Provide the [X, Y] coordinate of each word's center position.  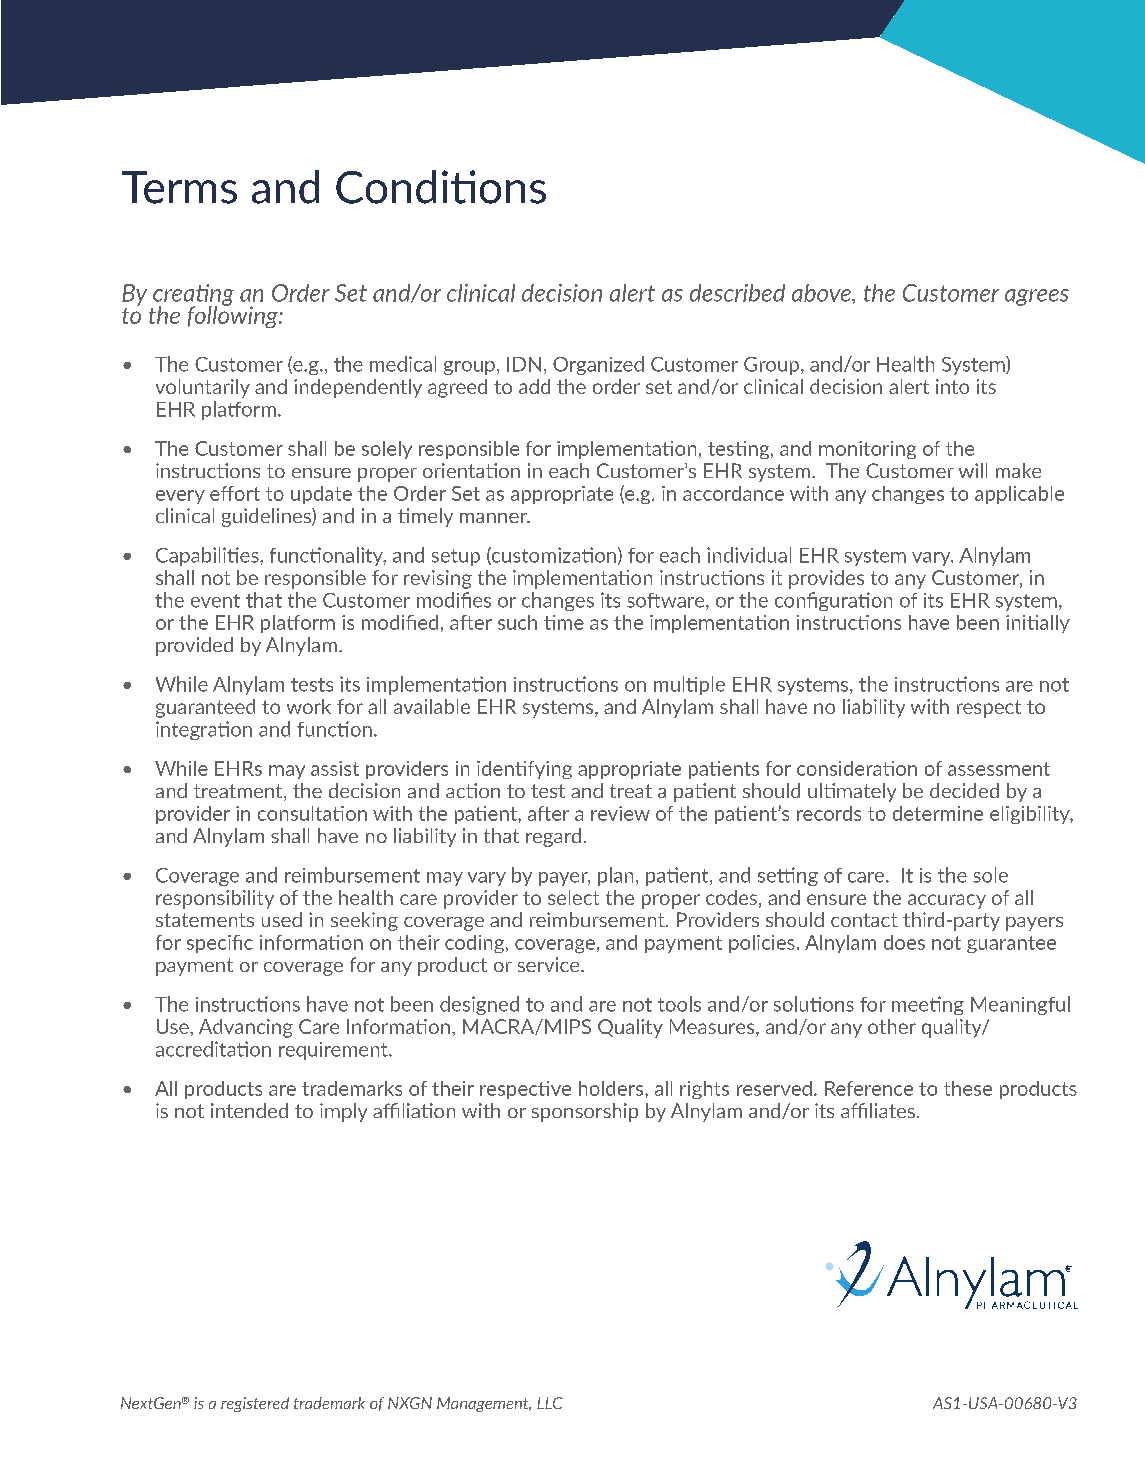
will [973, 470]
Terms [179, 187]
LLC [550, 1403]
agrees [1037, 297]
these [968, 1088]
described [737, 293]
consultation [312, 813]
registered [255, 1404]
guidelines [267, 517]
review [620, 813]
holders [612, 1088]
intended [249, 1110]
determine [938, 813]
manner [494, 518]
